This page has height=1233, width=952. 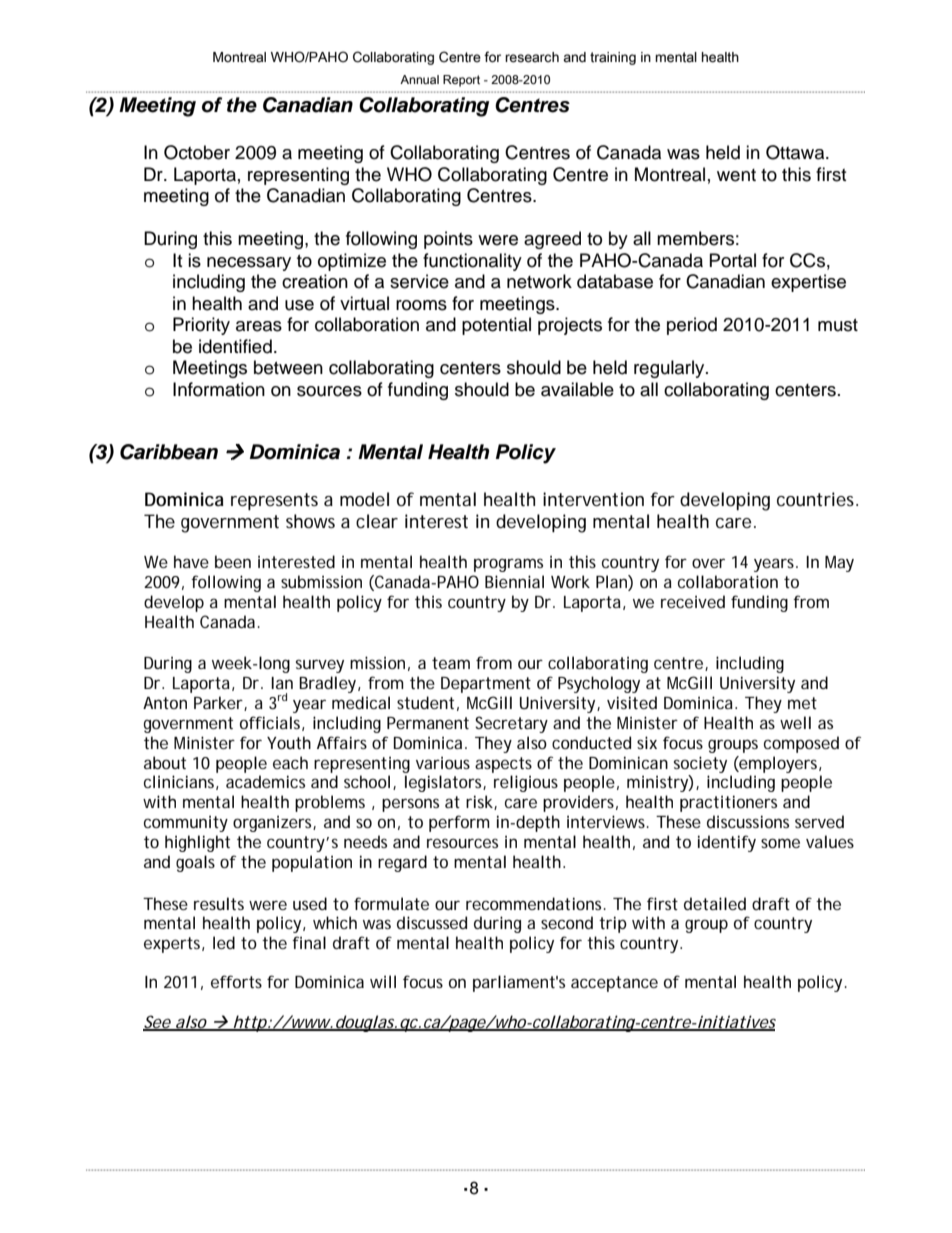 What do you see at coordinates (274, 501) in the page?
I see `represents` at bounding box center [274, 501].
